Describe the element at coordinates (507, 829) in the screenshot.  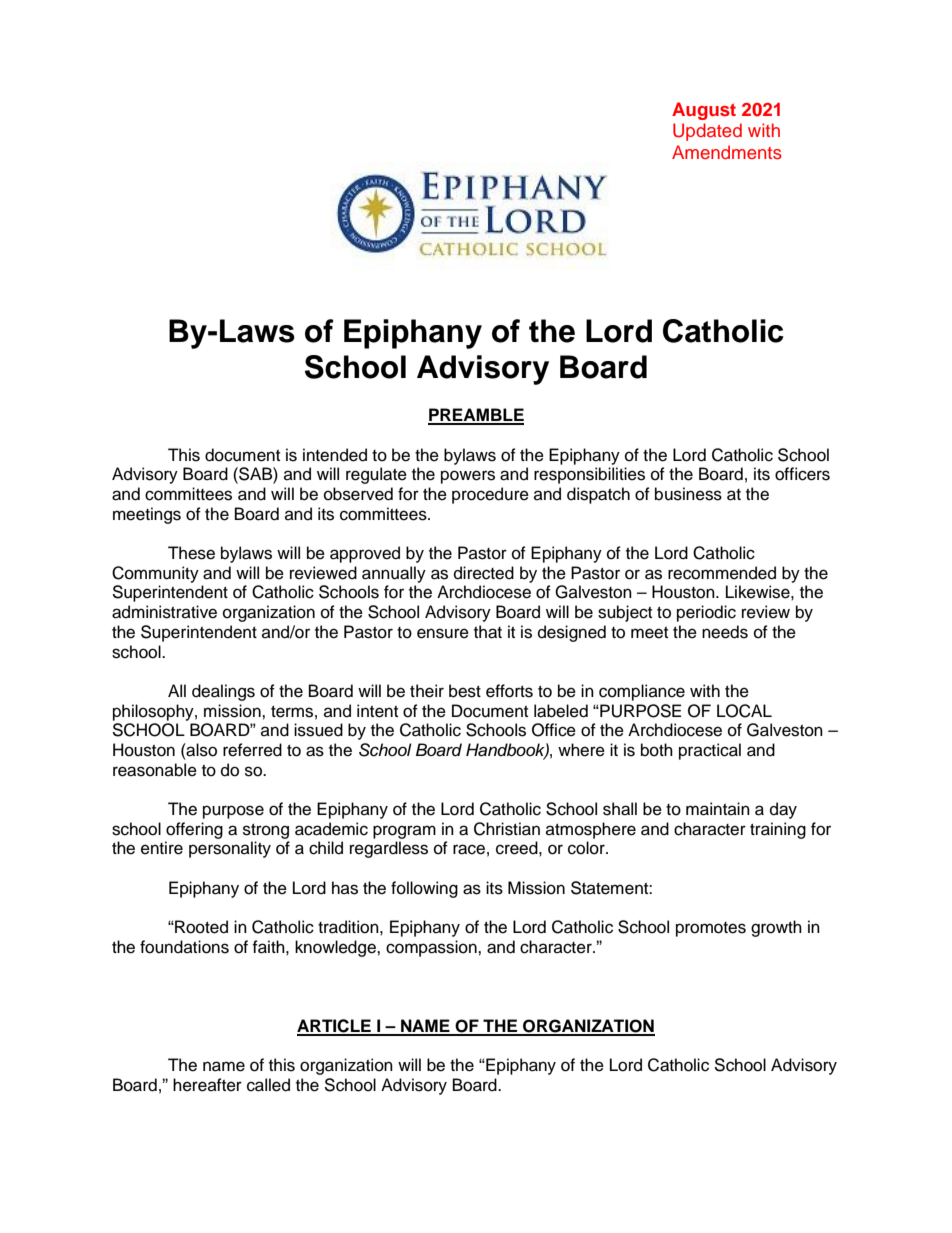
I see `Christian` at that location.
